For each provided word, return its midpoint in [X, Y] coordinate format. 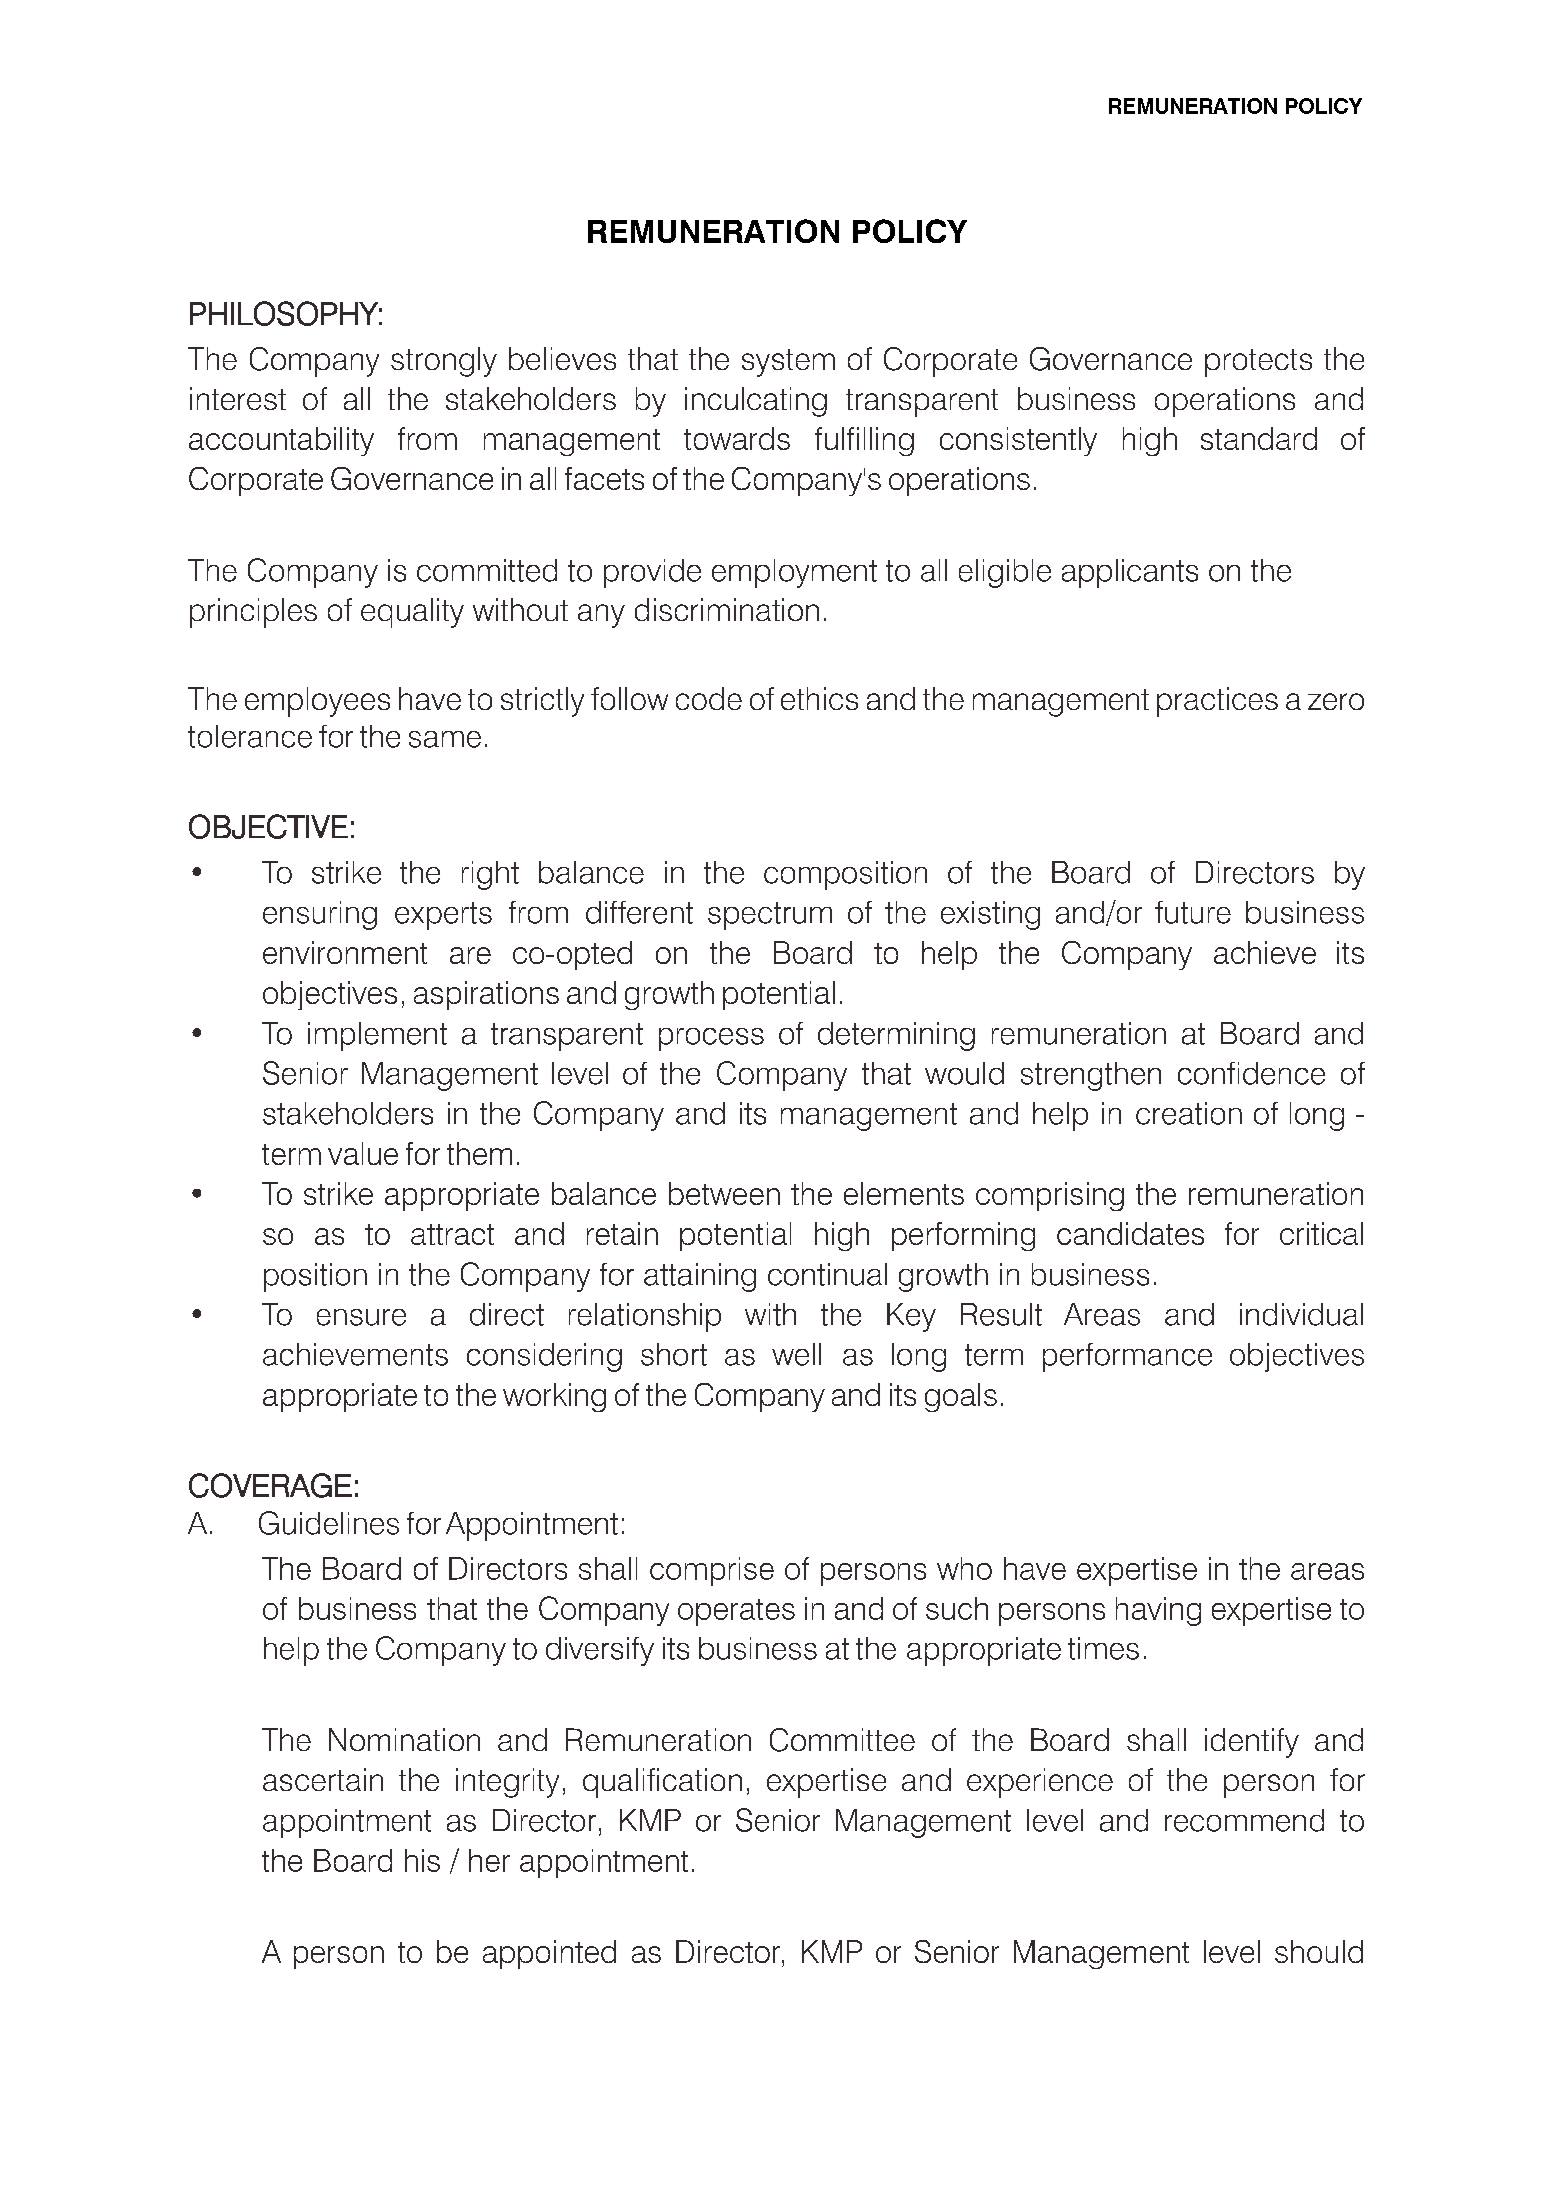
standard [1259, 438]
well [796, 1354]
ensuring [320, 915]
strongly [444, 362]
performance [1127, 1357]
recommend [1244, 1820]
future [1193, 912]
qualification [662, 1783]
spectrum [770, 916]
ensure [361, 1317]
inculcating [756, 402]
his [422, 1860]
